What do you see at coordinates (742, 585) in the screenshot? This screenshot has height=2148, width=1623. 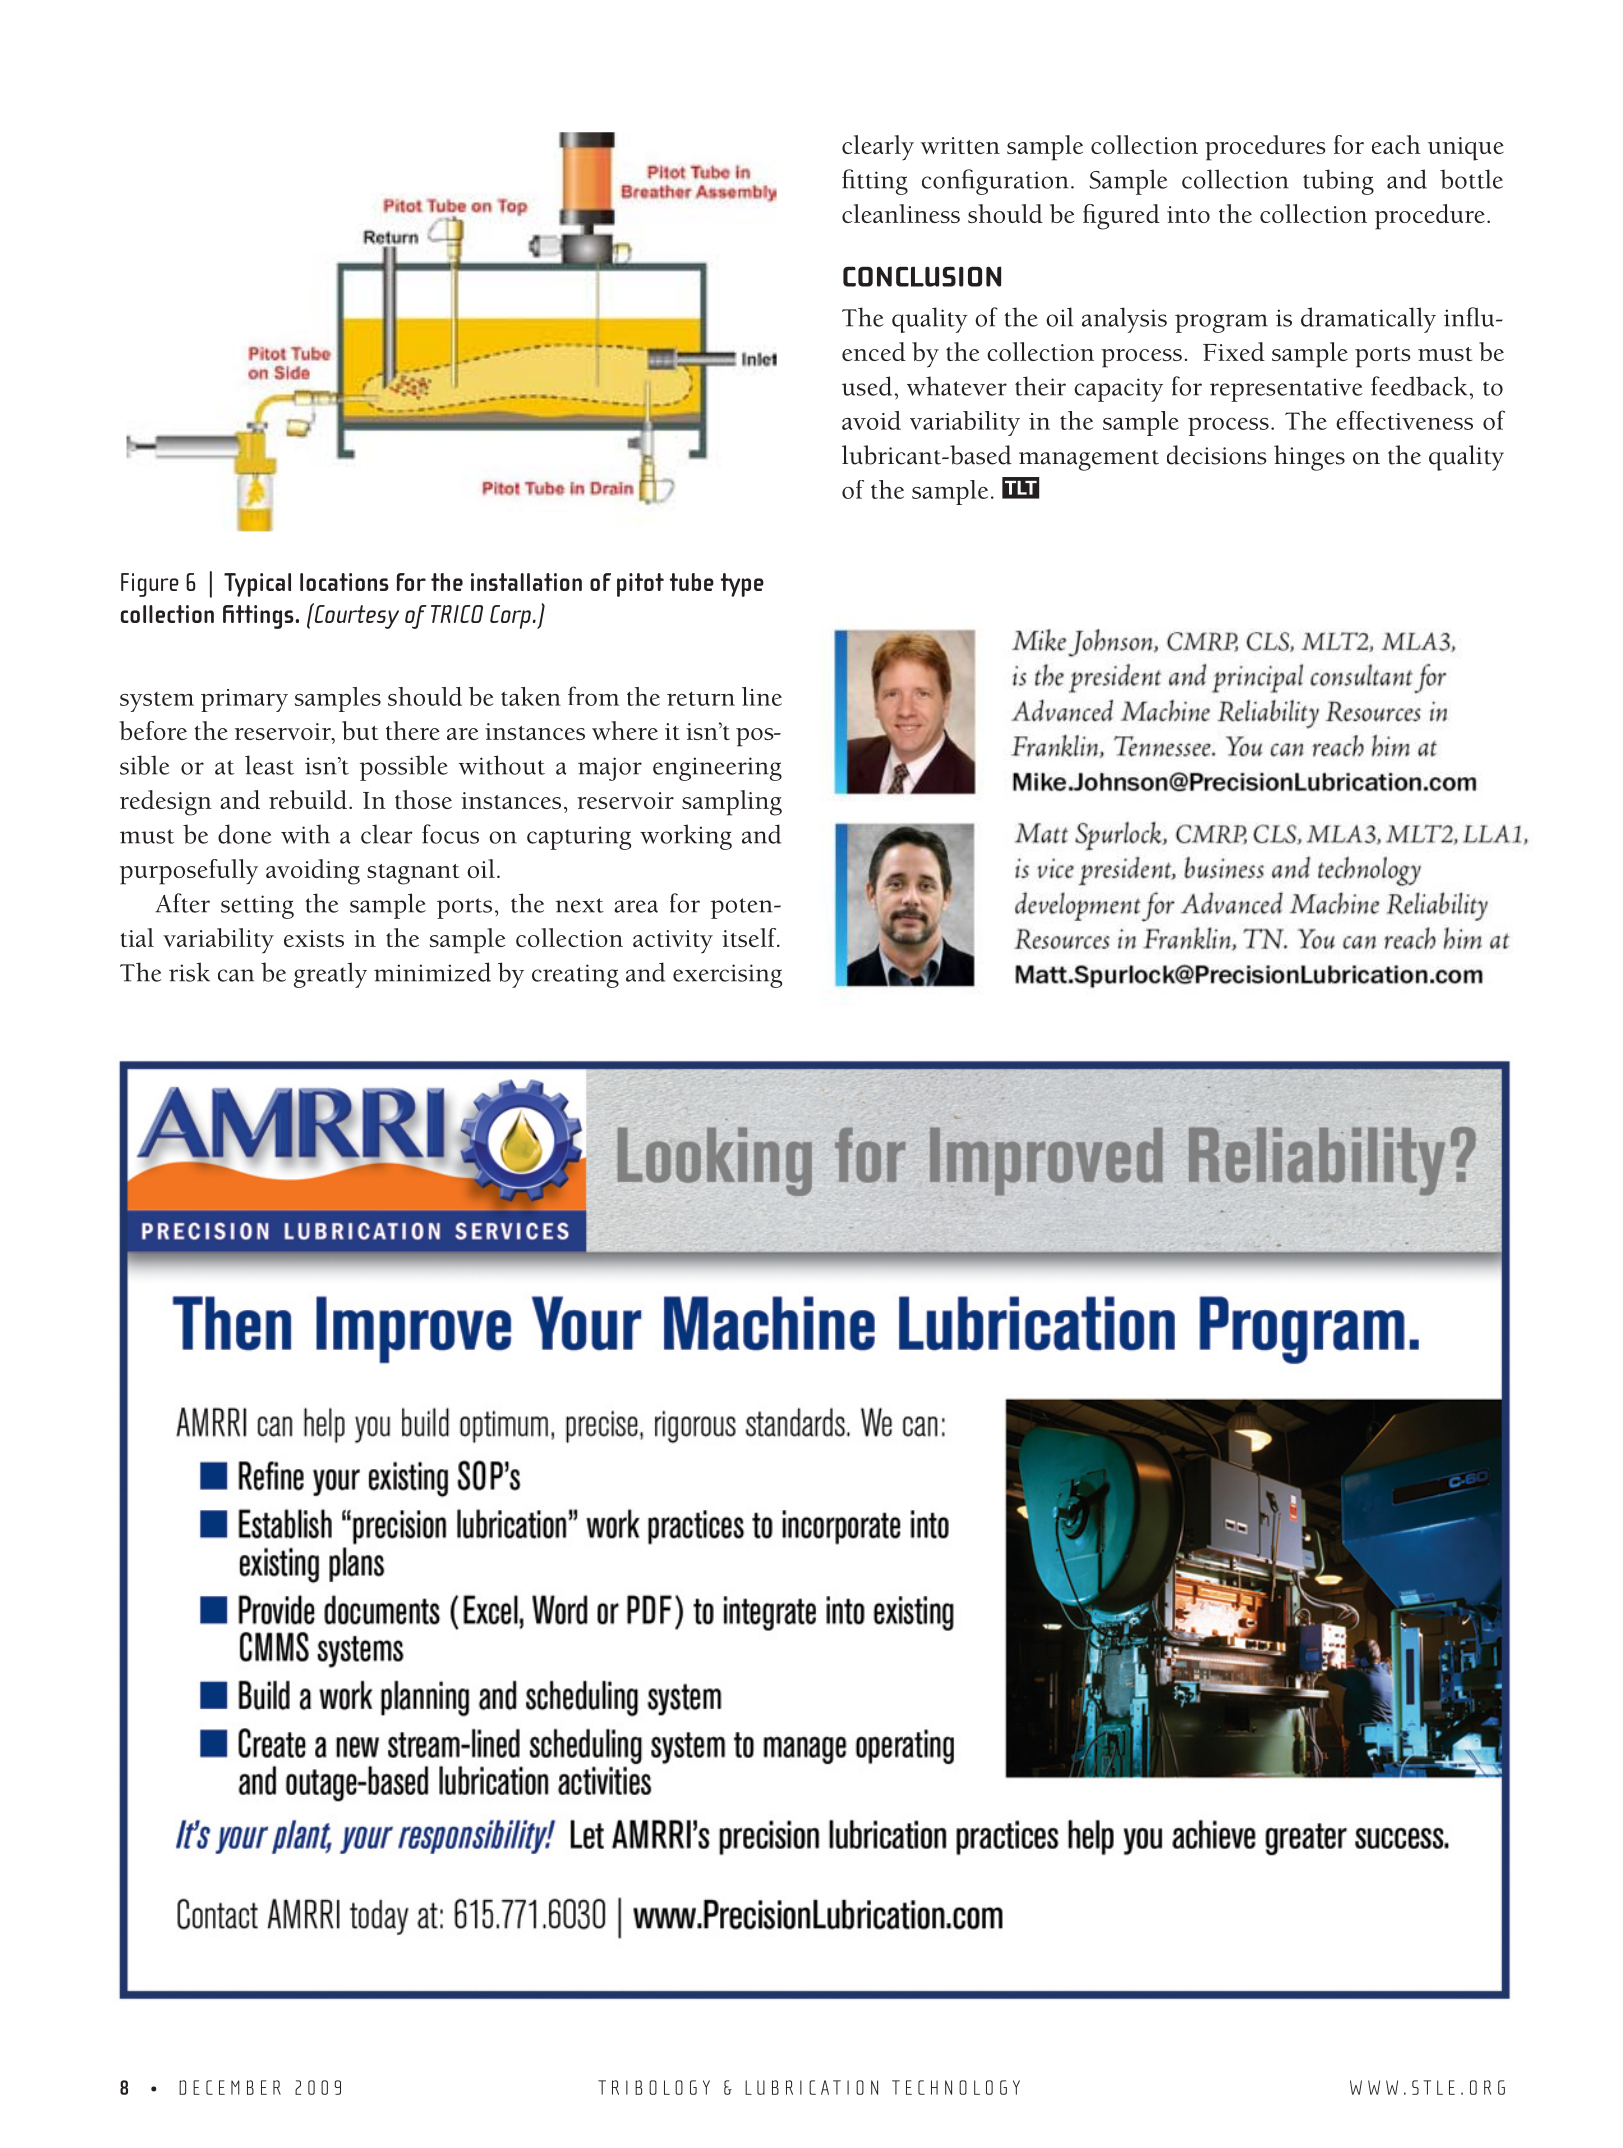 I see `type` at bounding box center [742, 585].
